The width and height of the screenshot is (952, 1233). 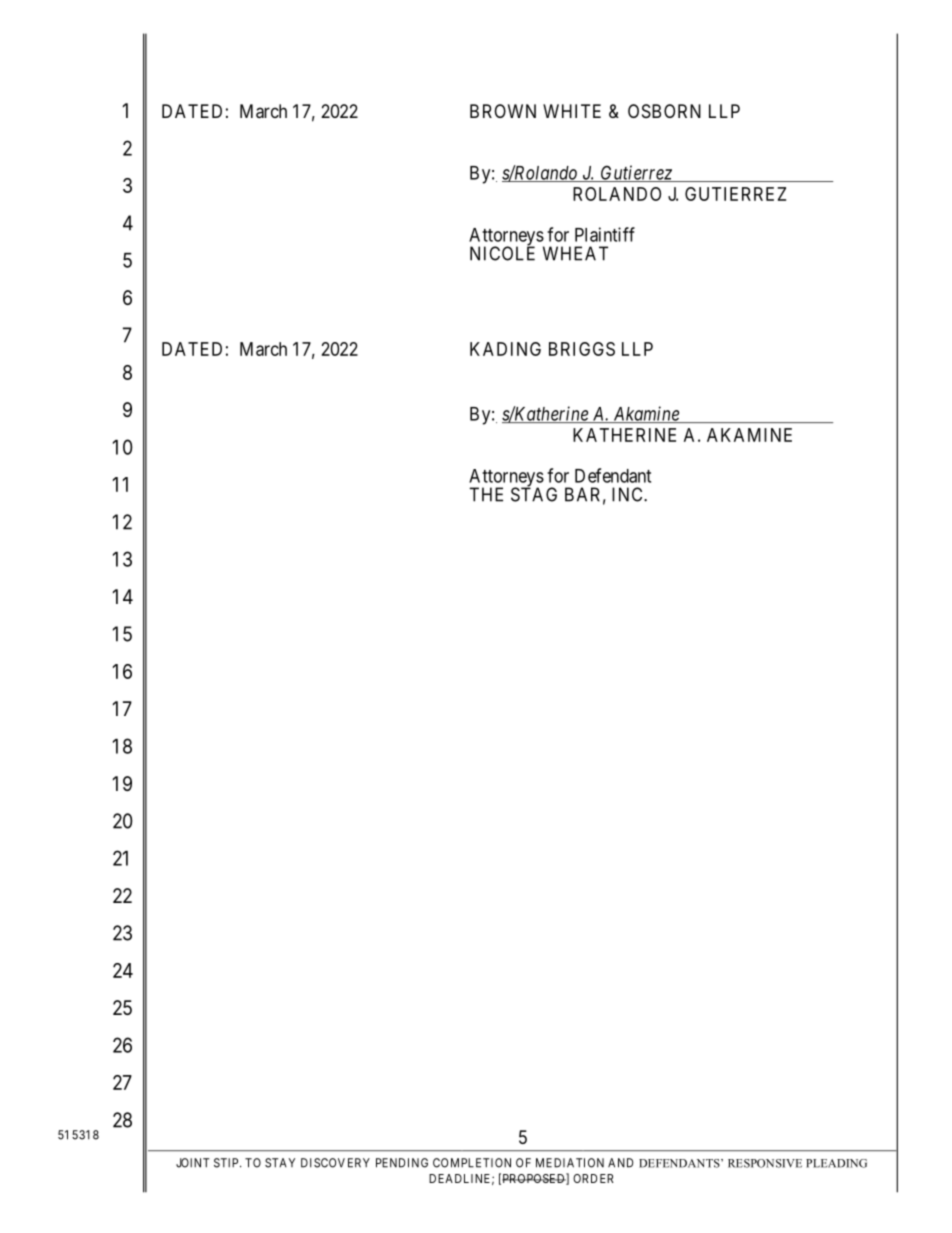 What do you see at coordinates (503, 111) in the screenshot?
I see `BROWN` at bounding box center [503, 111].
